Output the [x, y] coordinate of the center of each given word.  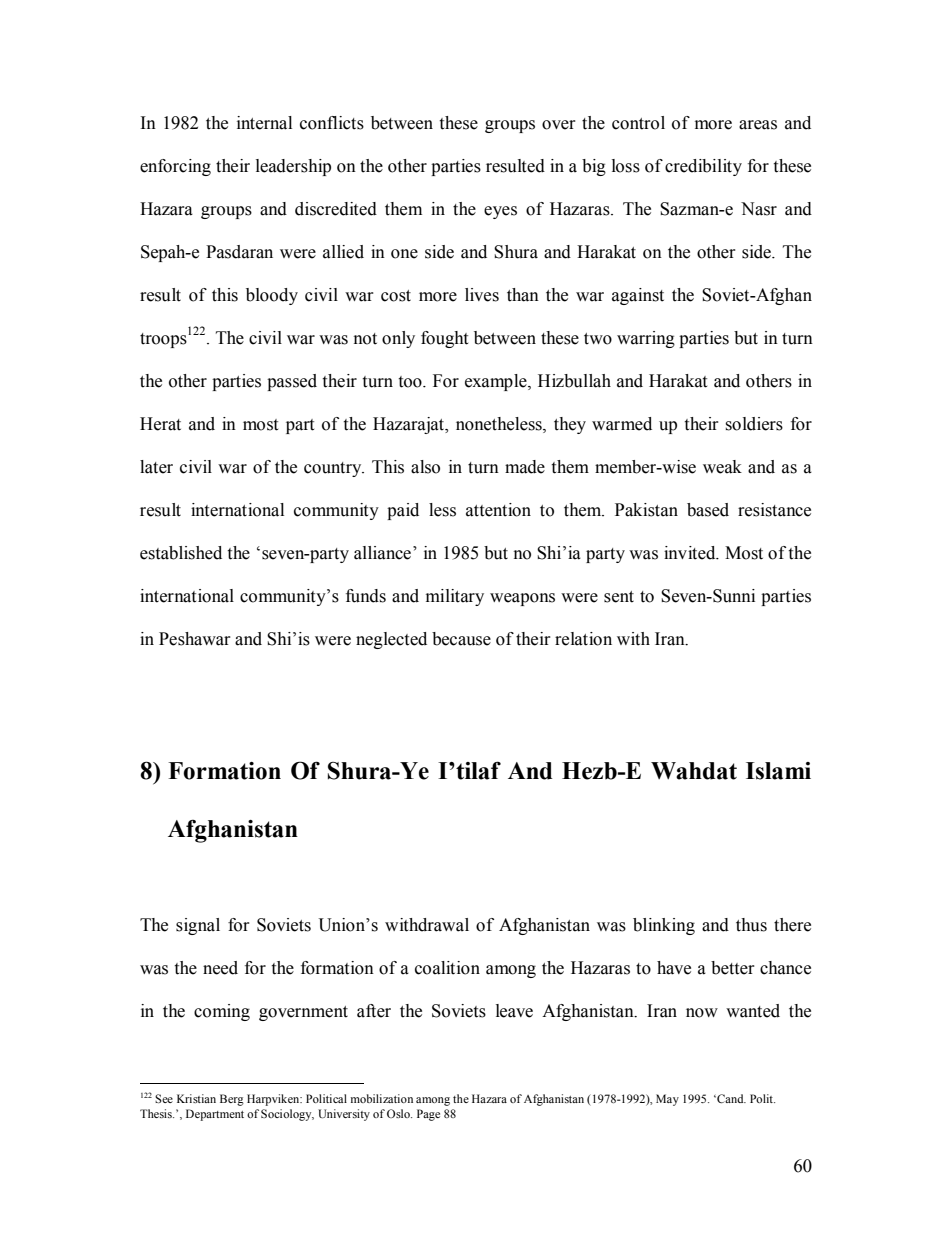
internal [264, 123]
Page [428, 1115]
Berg [232, 1100]
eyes [500, 212]
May [667, 1100]
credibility [703, 167]
